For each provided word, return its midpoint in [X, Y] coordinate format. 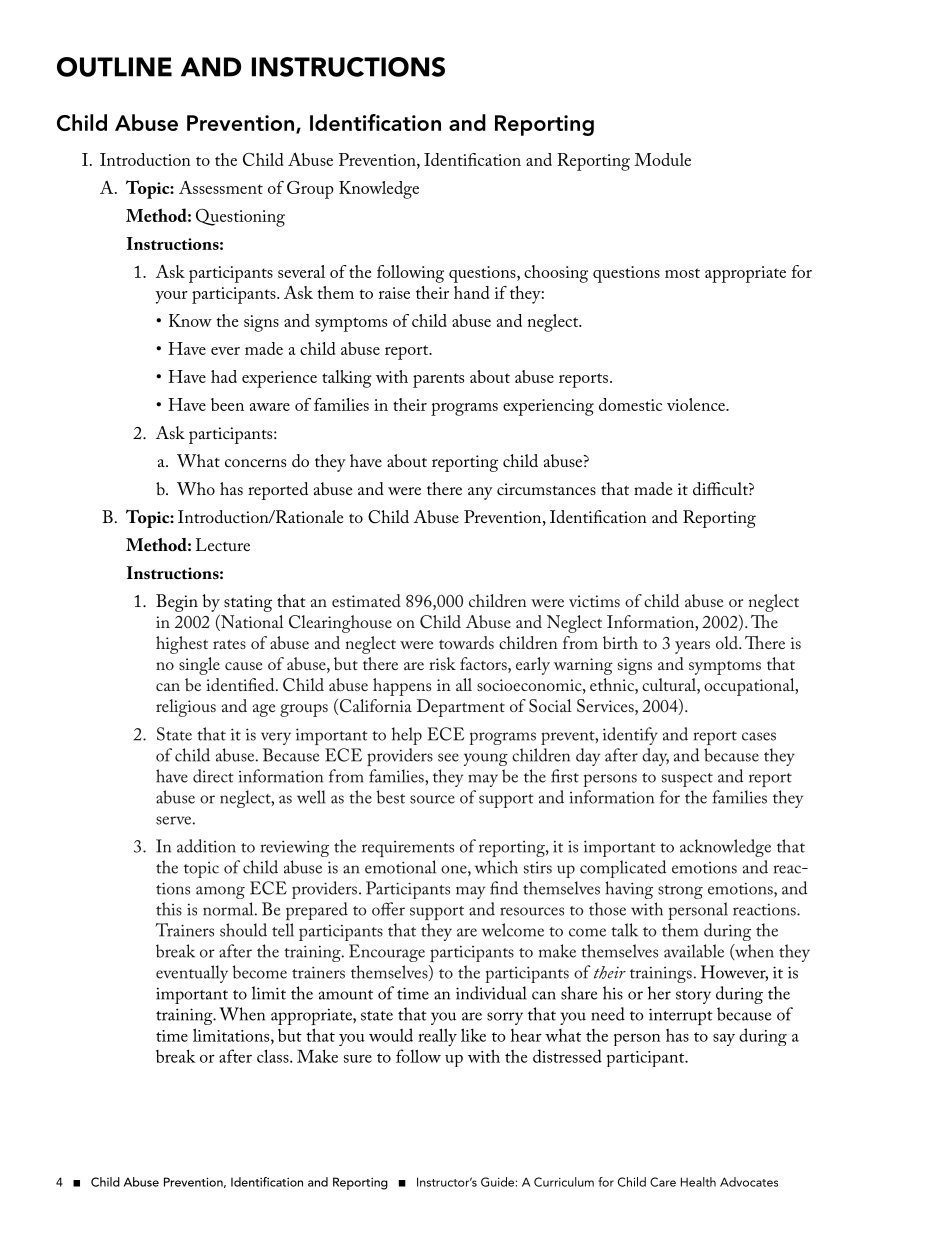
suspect [687, 780]
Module [662, 159]
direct [213, 776]
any [480, 493]
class [274, 1056]
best [391, 797]
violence [697, 404]
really [437, 1037]
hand [472, 292]
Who [196, 488]
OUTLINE [114, 67]
